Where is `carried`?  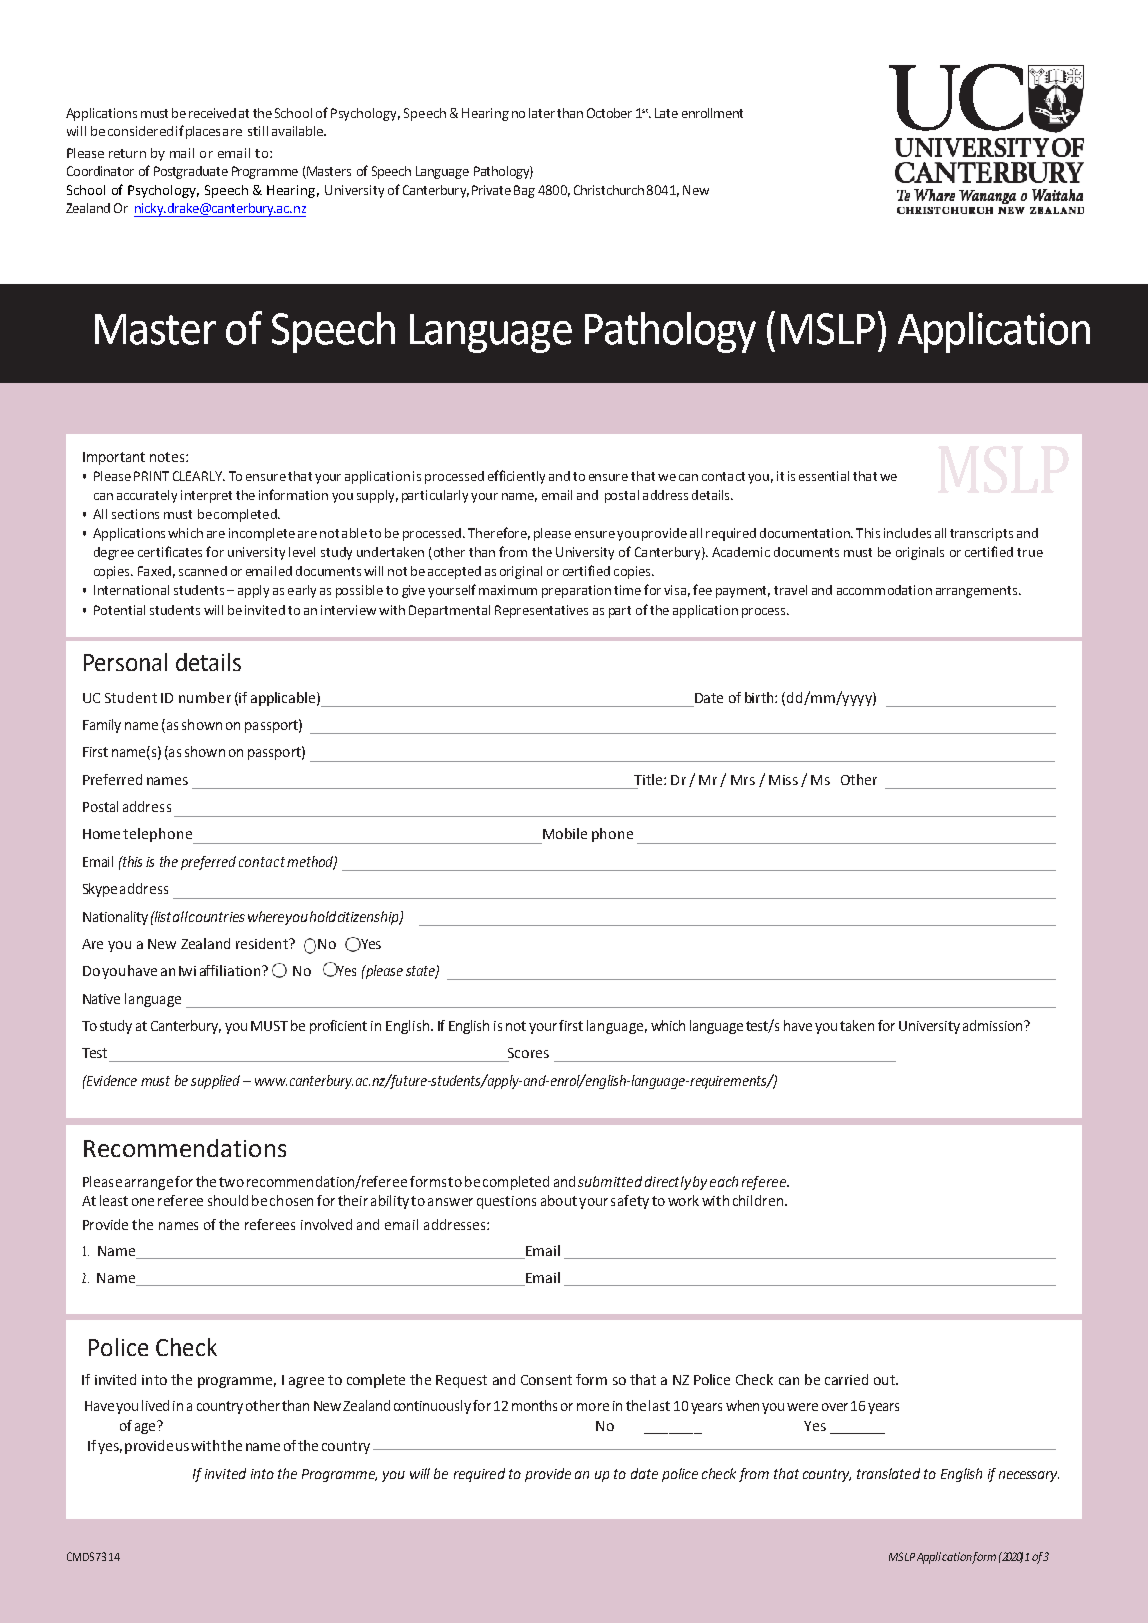 carried is located at coordinates (846, 1379).
